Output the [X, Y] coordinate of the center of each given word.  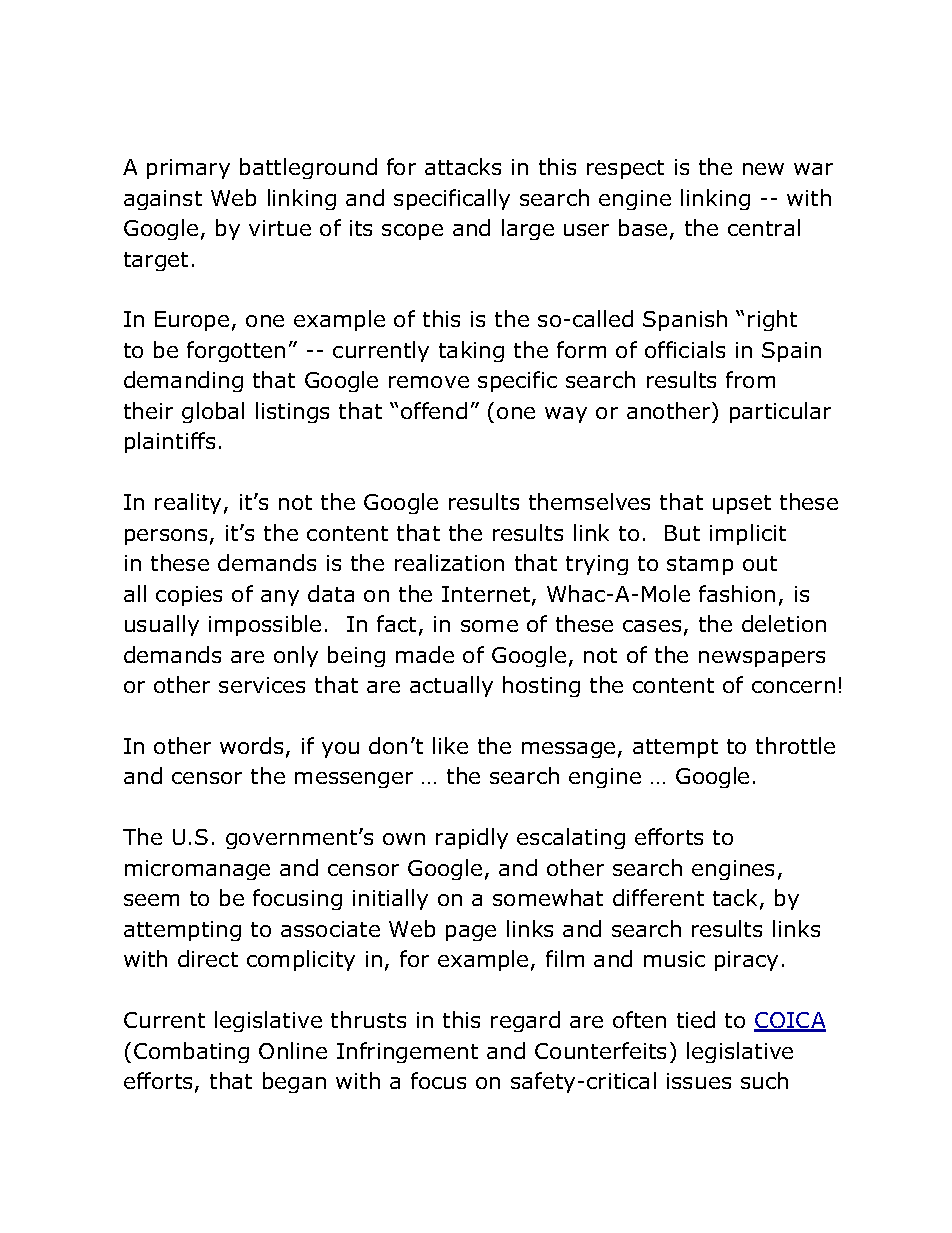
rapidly [472, 838]
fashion [737, 593]
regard [525, 1021]
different [658, 897]
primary [188, 169]
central [764, 227]
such [764, 1080]
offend [434, 410]
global [213, 412]
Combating [191, 1052]
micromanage [197, 870]
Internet [487, 595]
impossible [265, 625]
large [528, 229]
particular [780, 412]
